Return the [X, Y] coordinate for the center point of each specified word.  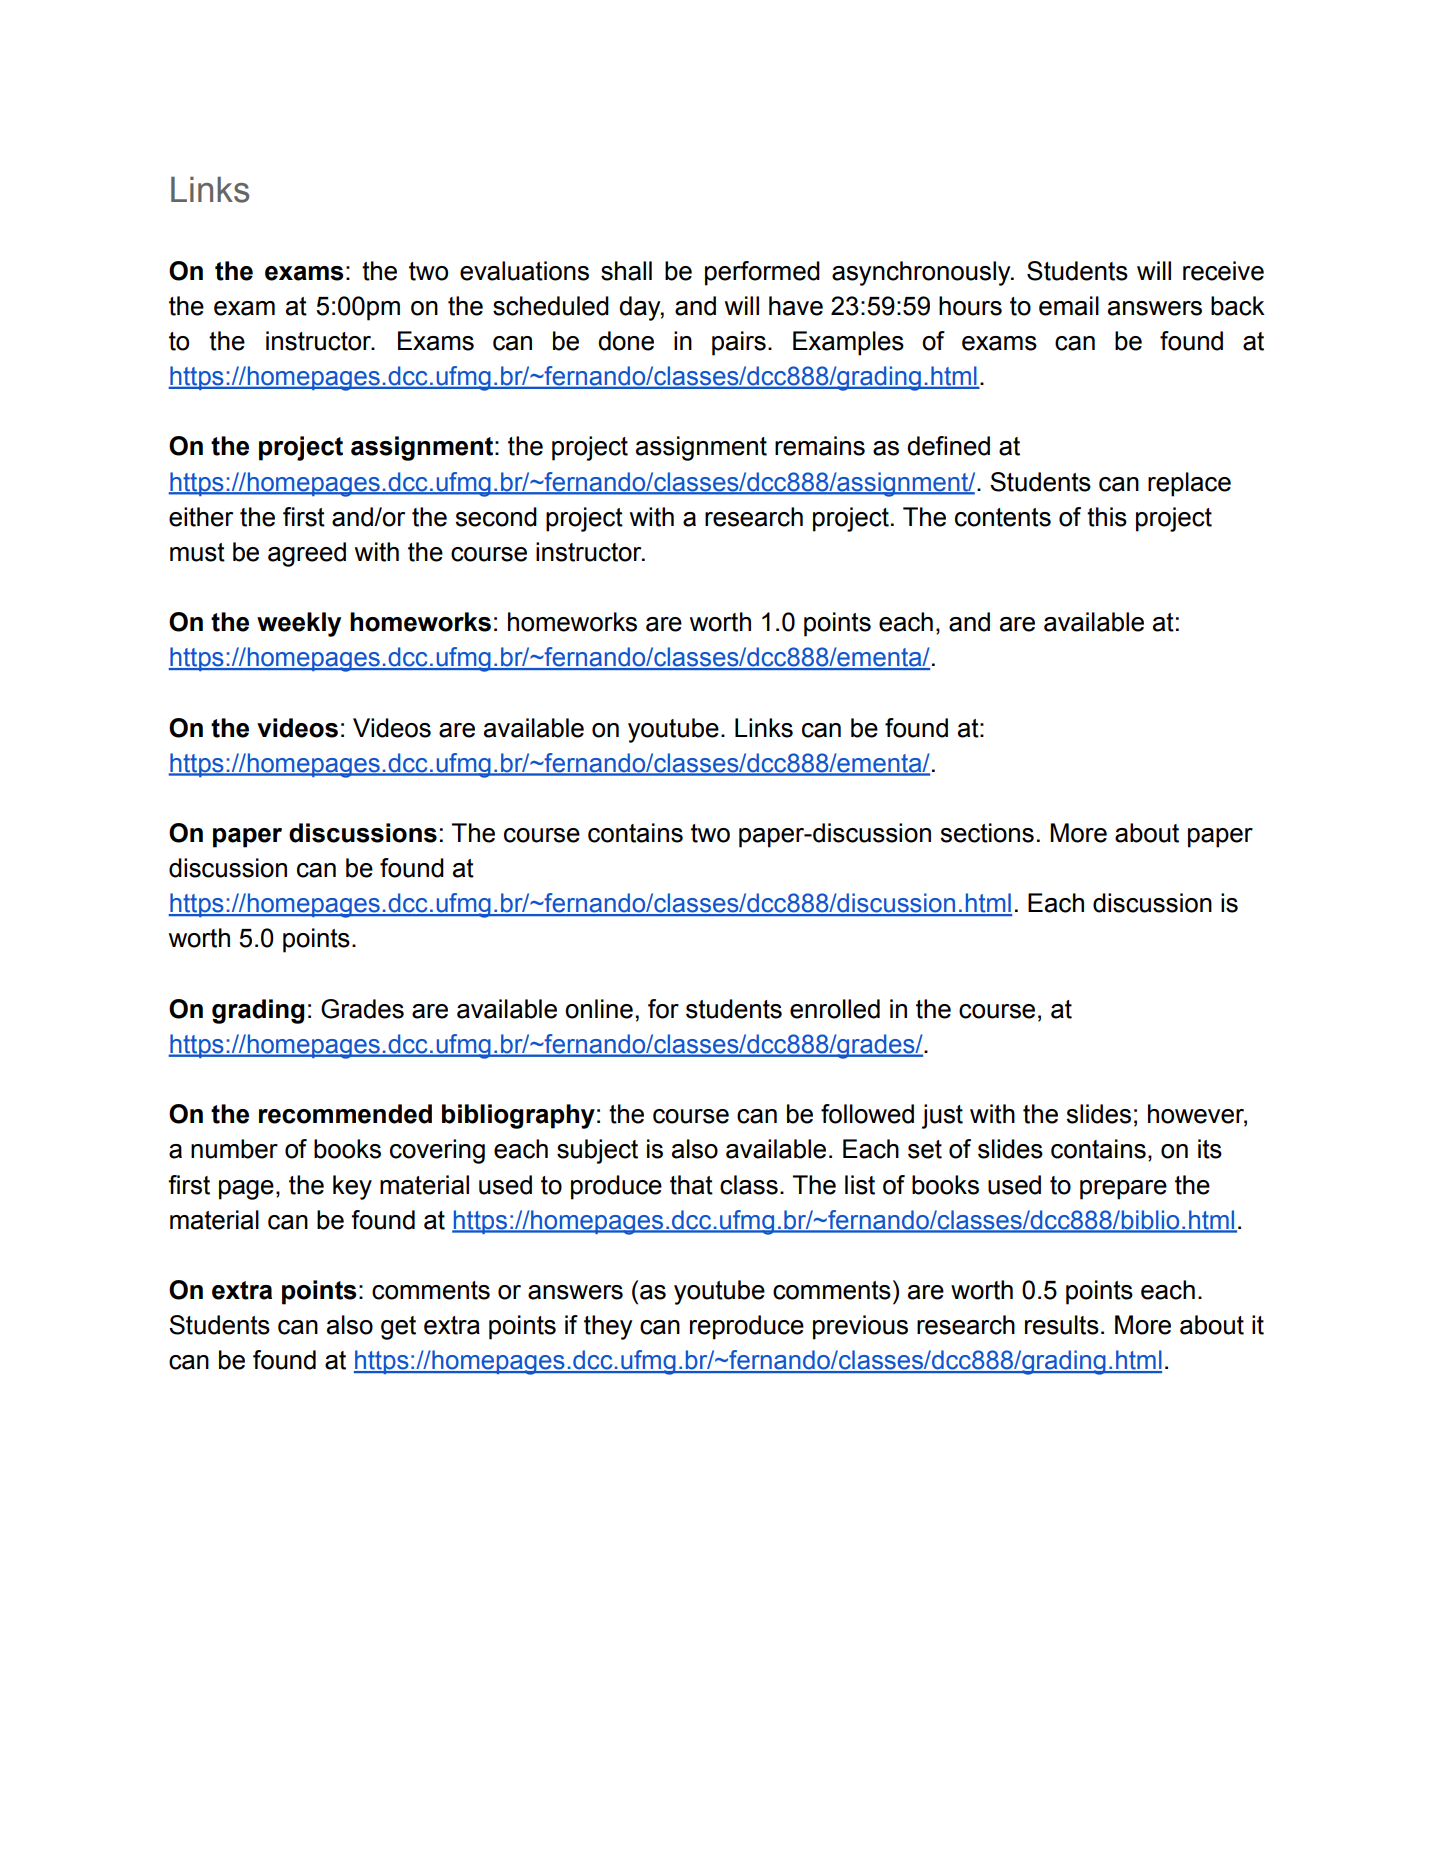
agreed [307, 554]
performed [762, 273]
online [599, 1009]
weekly [299, 624]
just [942, 1116]
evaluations [524, 271]
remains [820, 446]
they [608, 1327]
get [398, 1328]
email [1069, 306]
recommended [345, 1114]
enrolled [835, 1009]
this [1107, 517]
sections [987, 833]
